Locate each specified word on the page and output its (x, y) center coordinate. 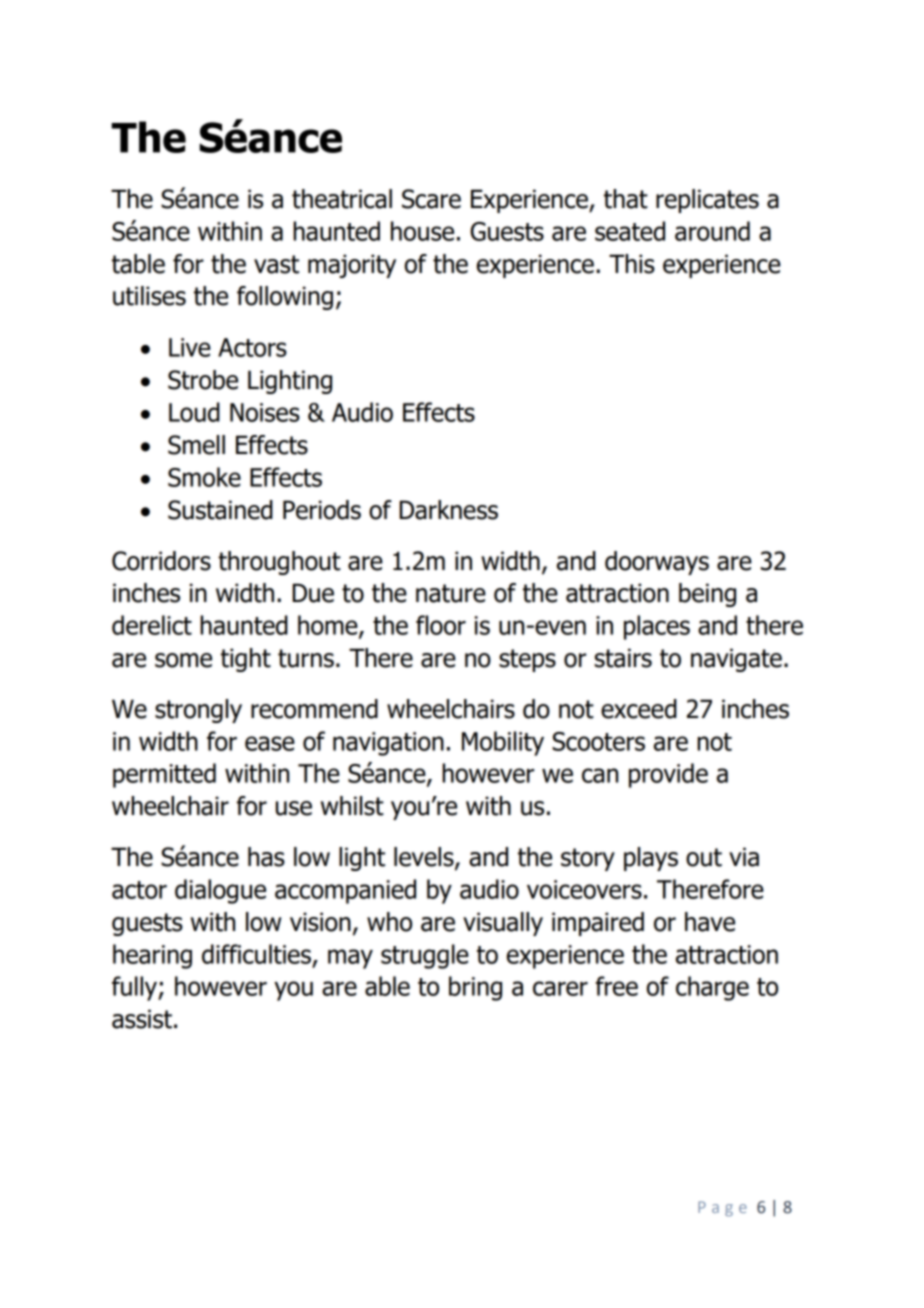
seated (630, 231)
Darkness (449, 510)
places (657, 627)
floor (441, 625)
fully (135, 988)
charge (712, 988)
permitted (164, 775)
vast (276, 264)
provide (668, 775)
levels (425, 858)
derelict (152, 625)
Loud (194, 412)
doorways (657, 563)
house (422, 231)
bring (475, 988)
